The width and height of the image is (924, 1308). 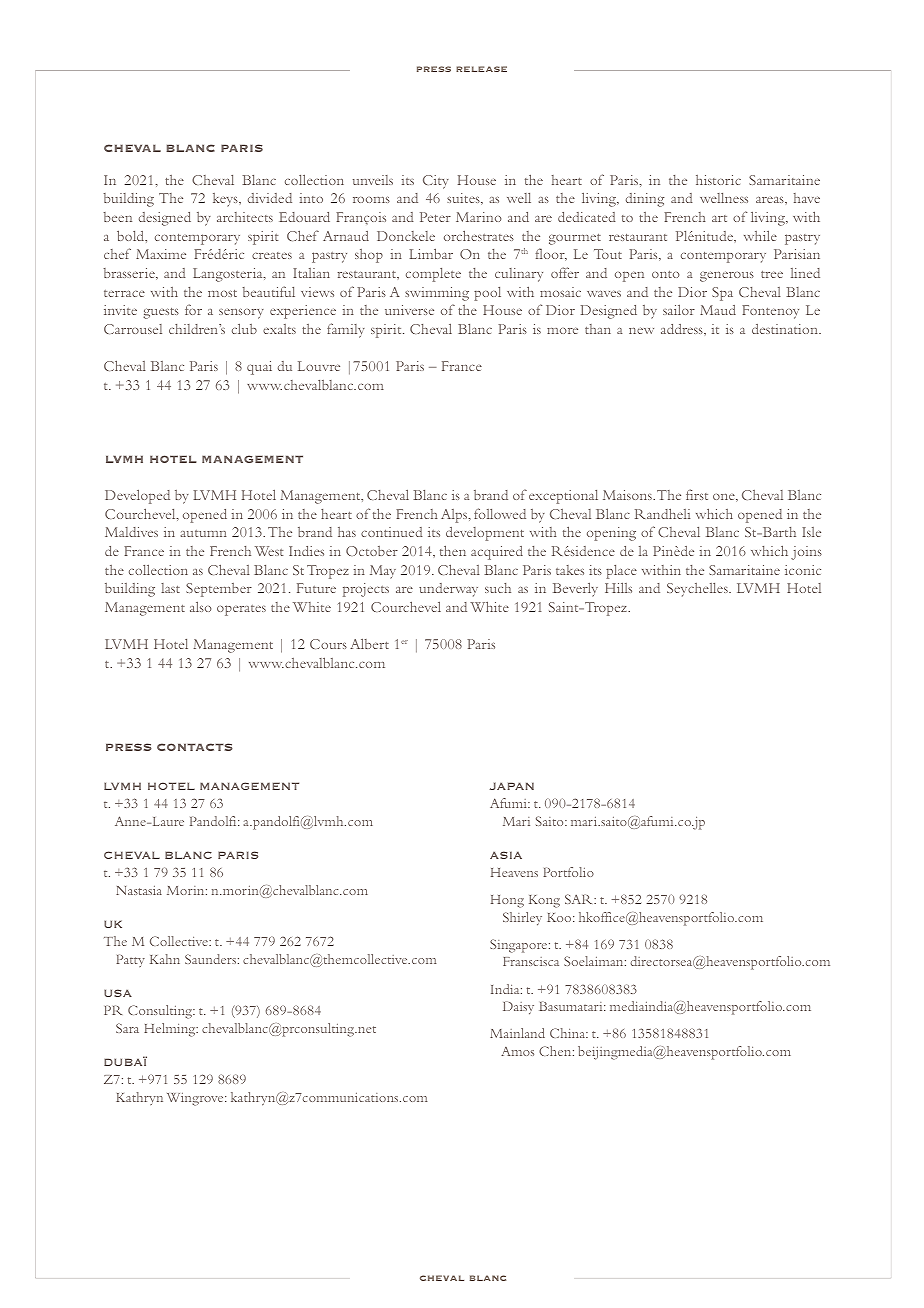 I want to click on keys, so click(x=226, y=200).
